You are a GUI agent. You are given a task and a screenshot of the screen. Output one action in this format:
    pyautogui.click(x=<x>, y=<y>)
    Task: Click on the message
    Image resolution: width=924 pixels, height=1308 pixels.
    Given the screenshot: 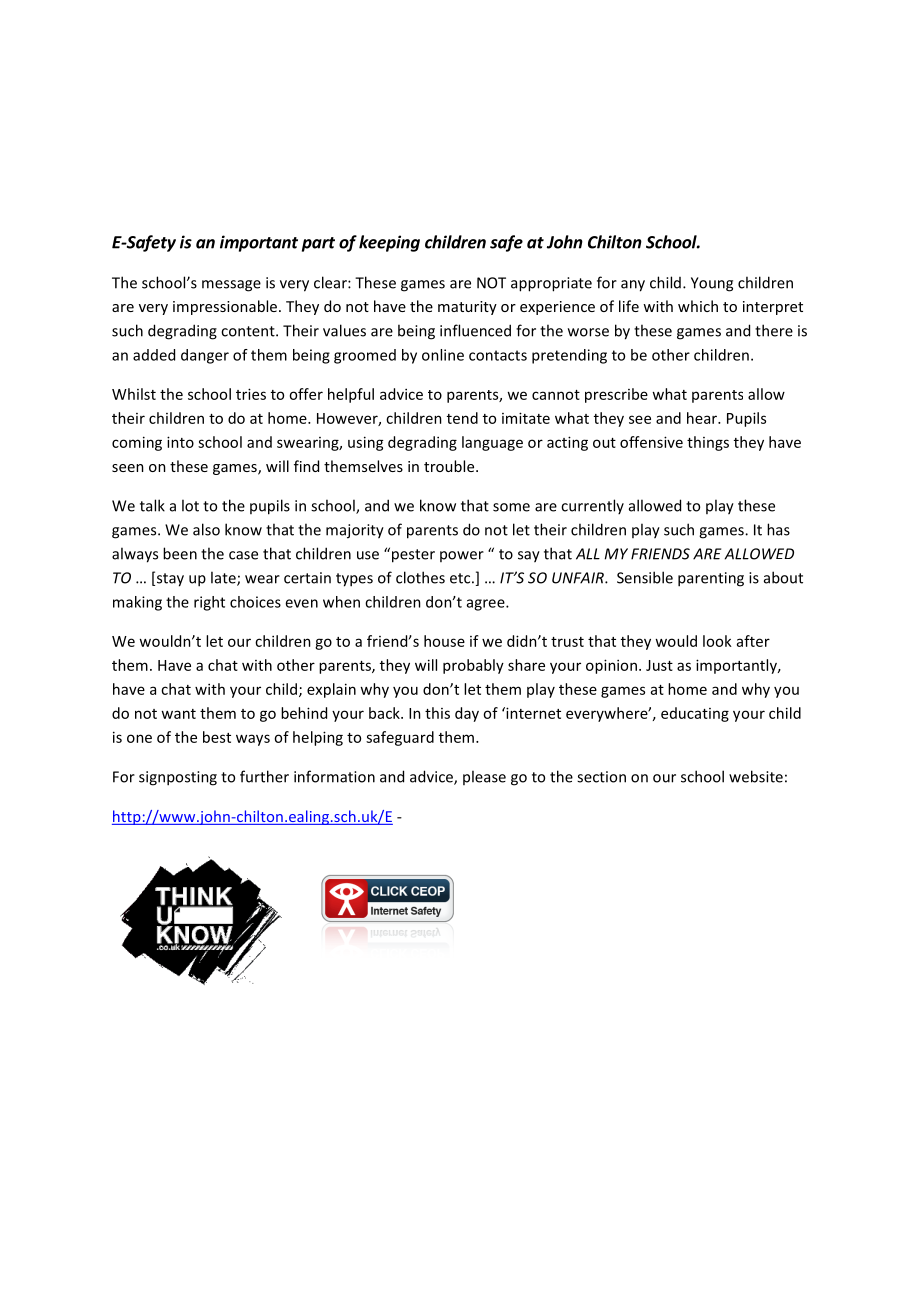 What is the action you would take?
    pyautogui.click(x=231, y=286)
